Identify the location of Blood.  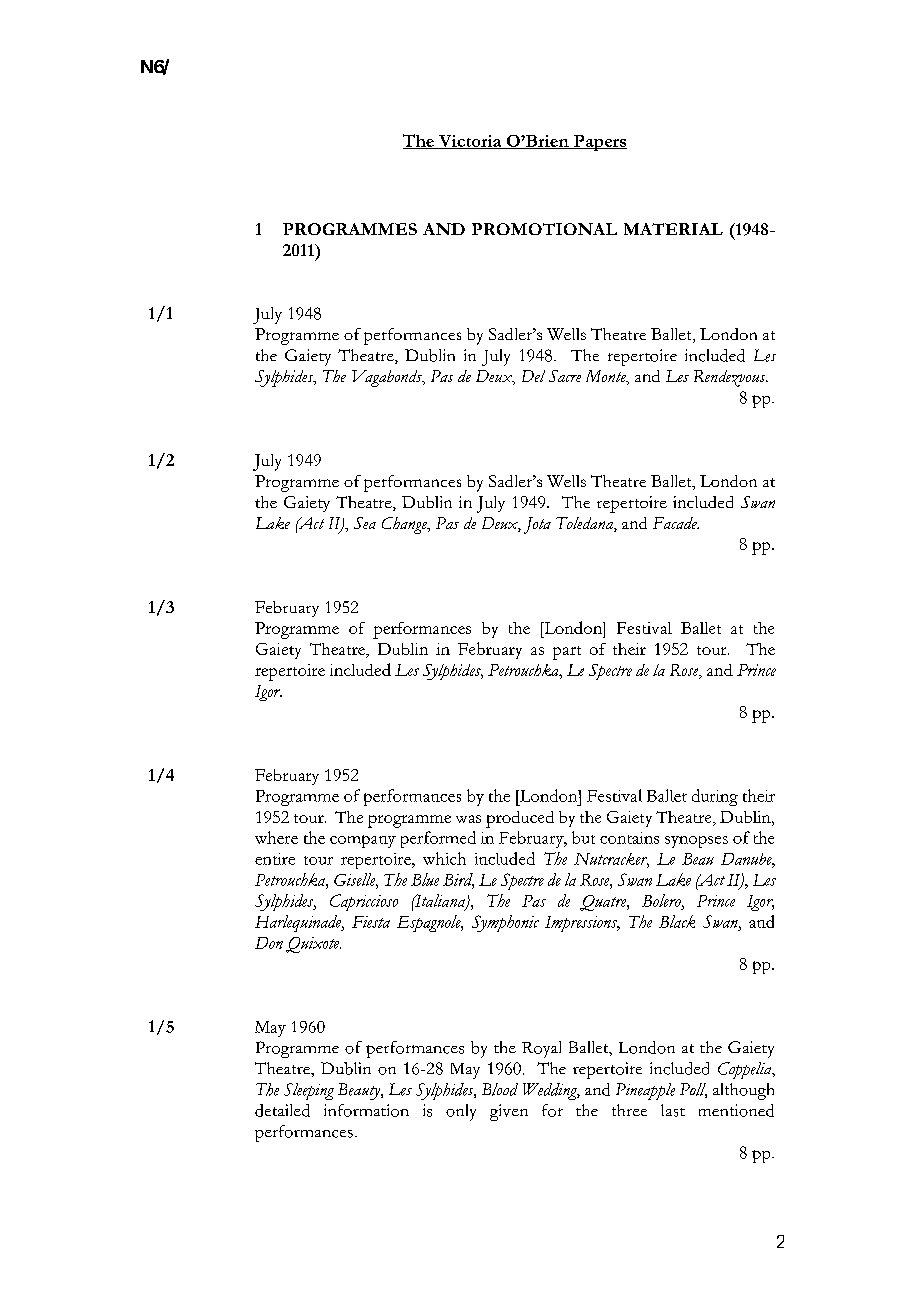
(500, 1089).
